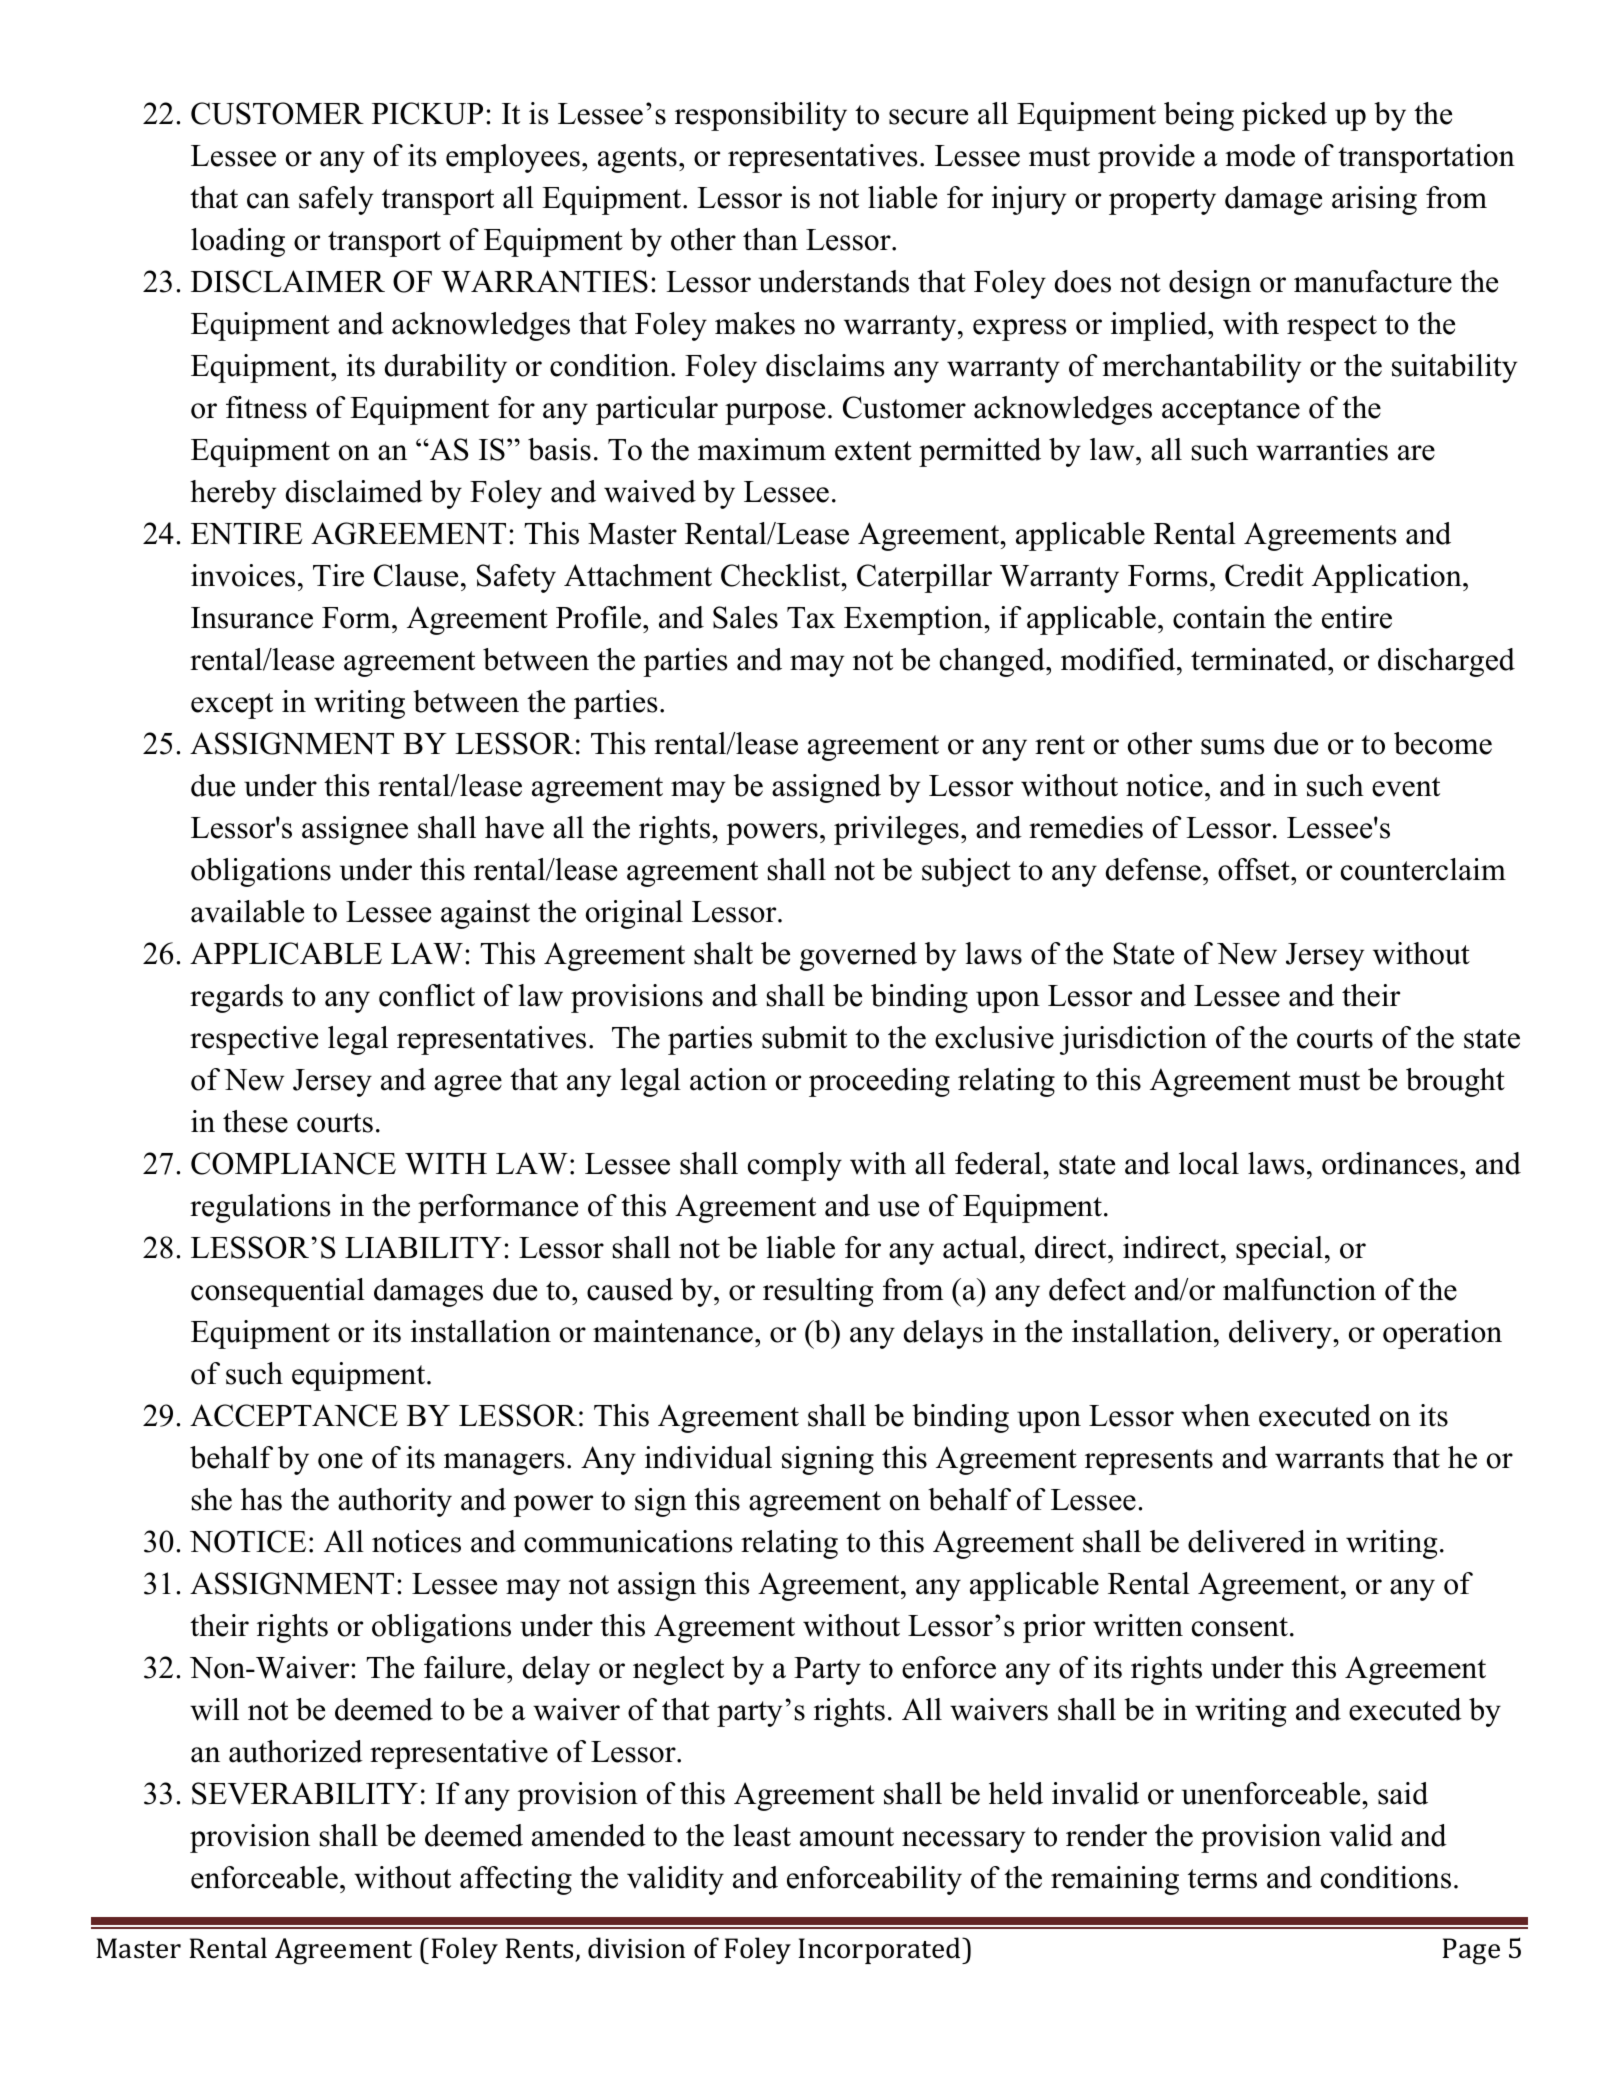  Describe the element at coordinates (336, 200) in the screenshot. I see `safely` at that location.
